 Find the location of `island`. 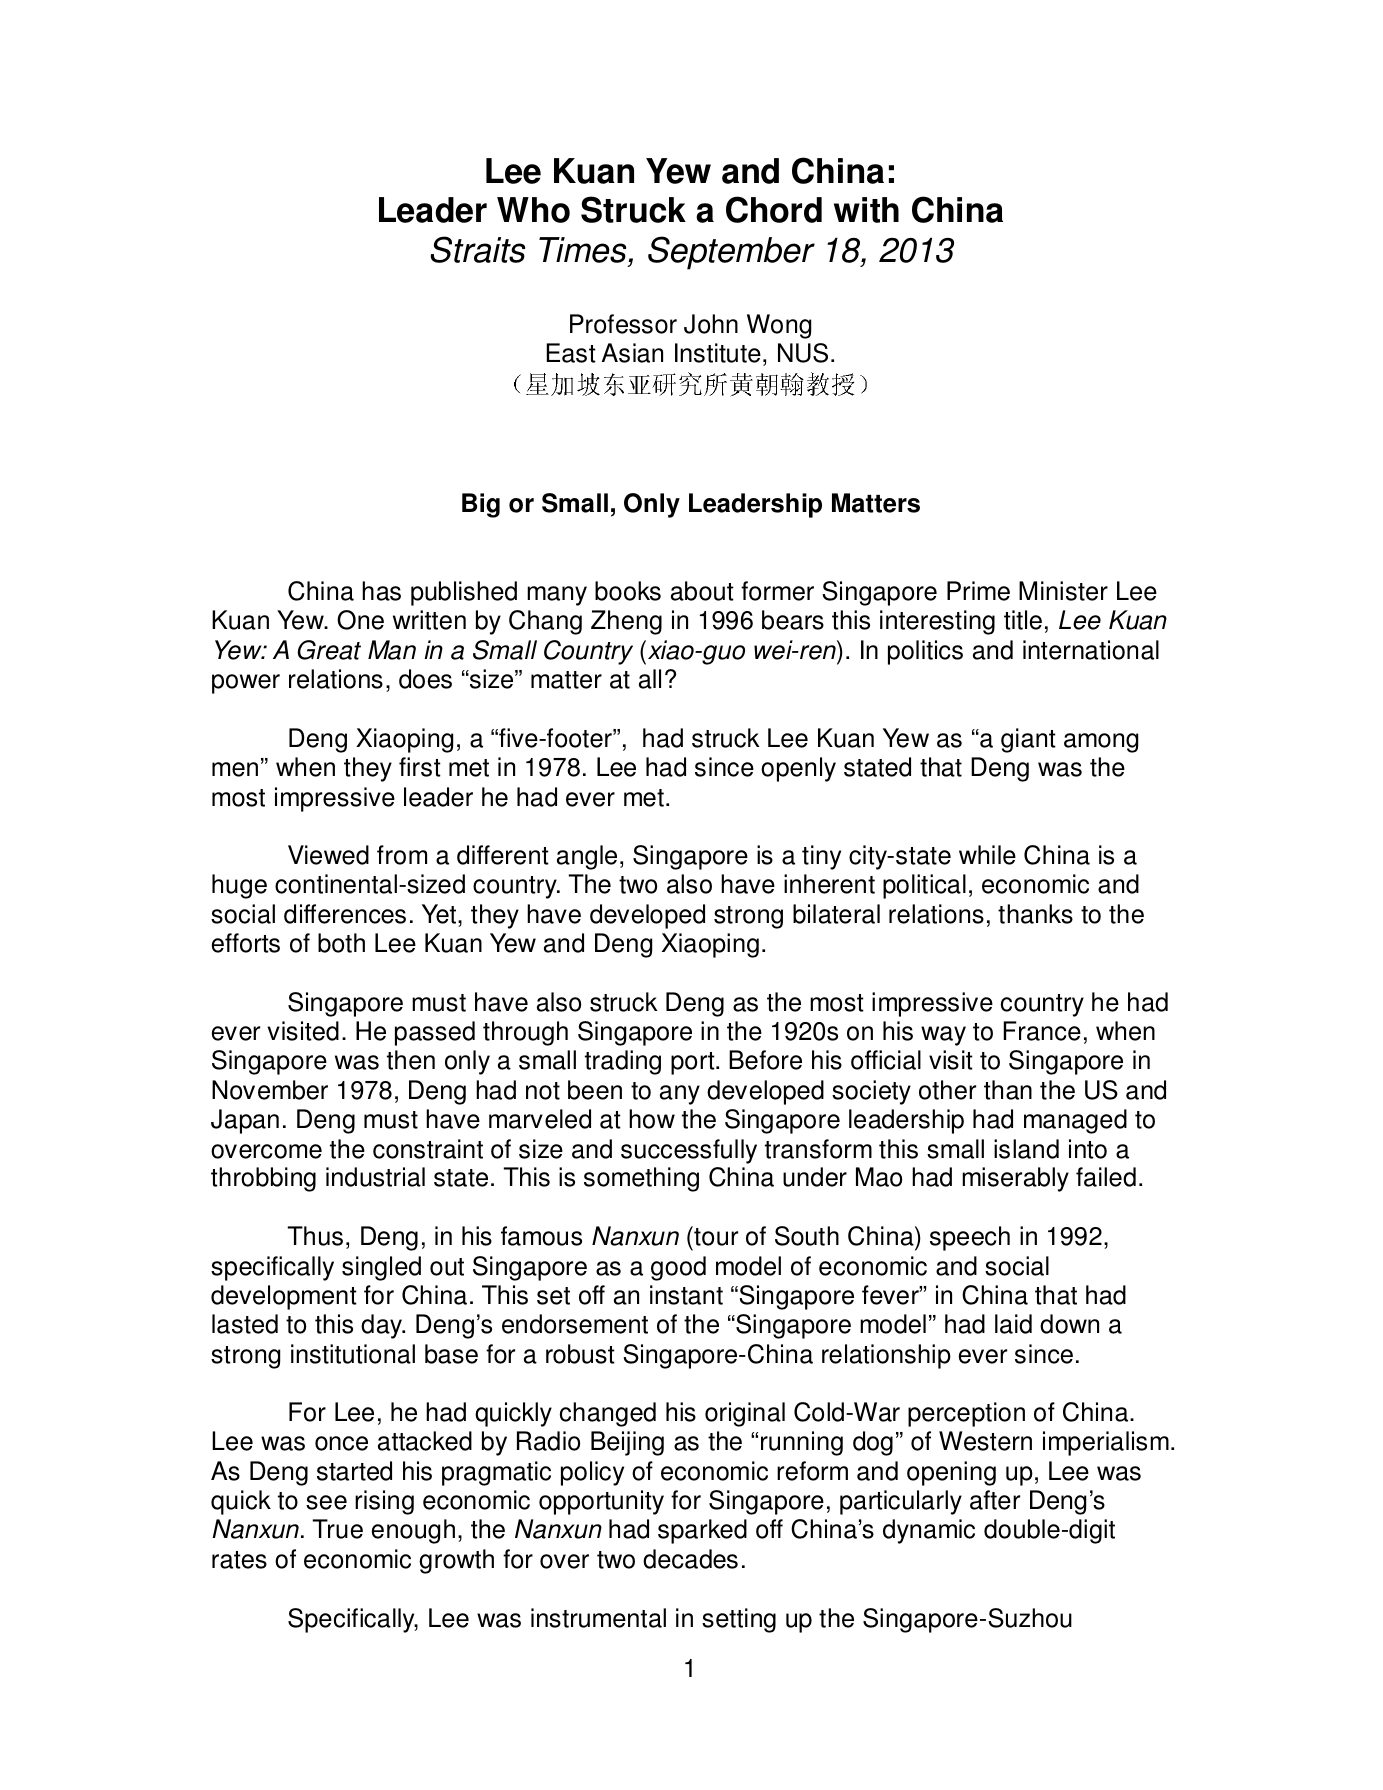

island is located at coordinates (1026, 1149).
